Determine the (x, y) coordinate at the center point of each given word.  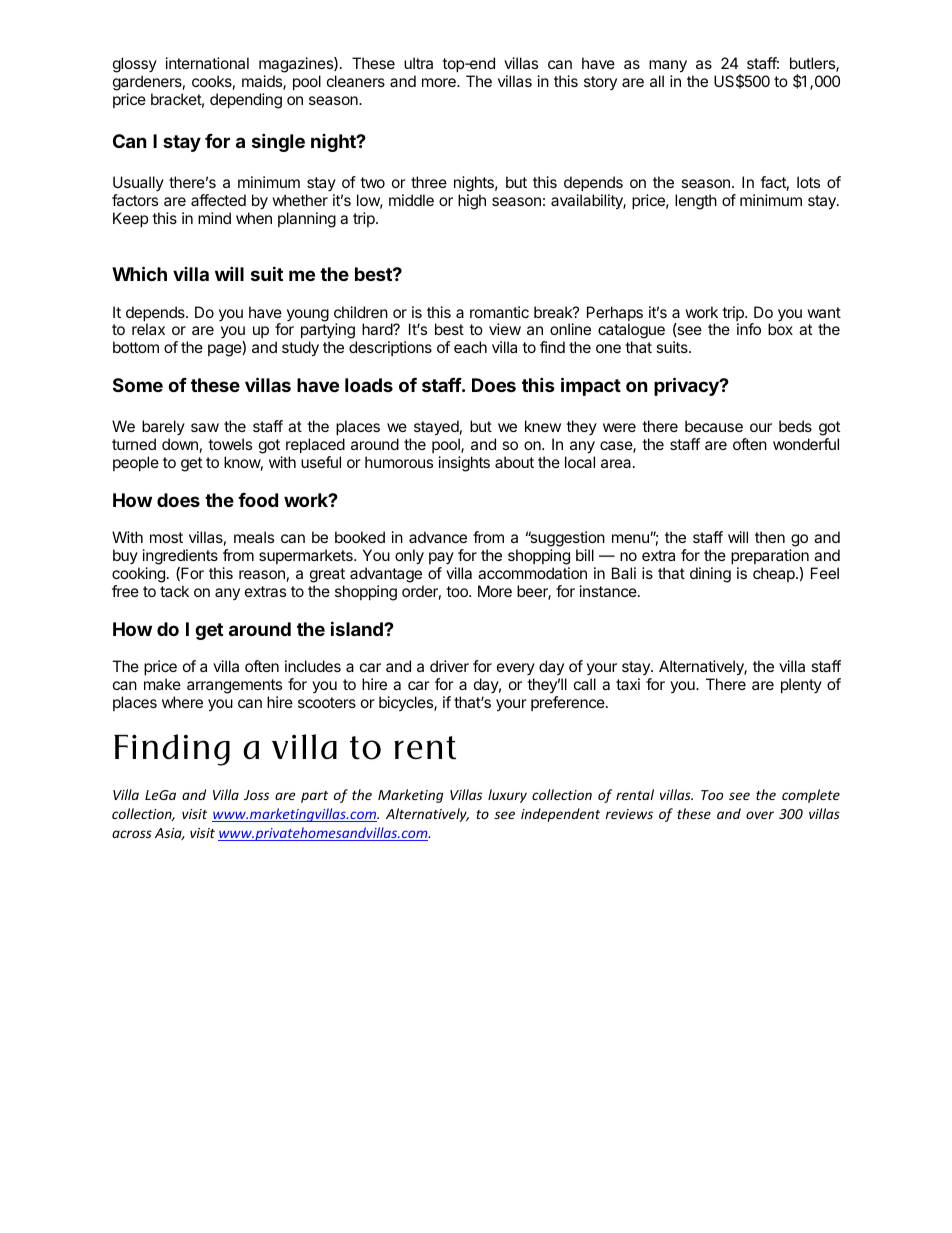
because (714, 426)
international (207, 63)
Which (139, 273)
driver (449, 666)
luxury (507, 796)
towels (230, 444)
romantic (499, 312)
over (760, 815)
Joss (256, 795)
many (668, 66)
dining (710, 575)
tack (174, 591)
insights (464, 464)
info (749, 329)
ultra (418, 63)
